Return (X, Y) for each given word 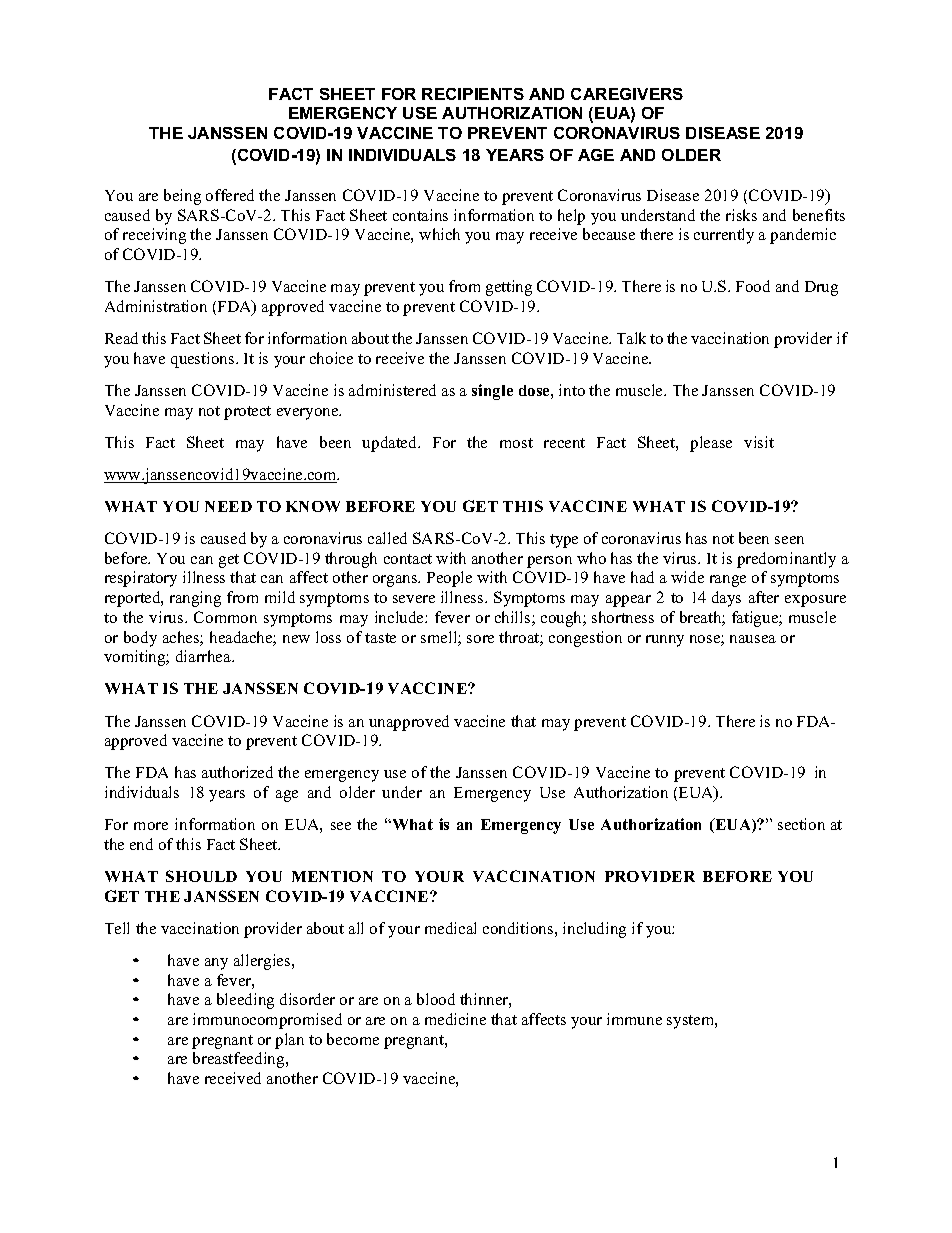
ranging (195, 599)
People (449, 579)
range (728, 581)
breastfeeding (240, 1060)
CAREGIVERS (627, 94)
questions (204, 360)
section (801, 824)
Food (753, 286)
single (492, 392)
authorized (237, 772)
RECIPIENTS (473, 94)
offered (230, 195)
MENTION (332, 876)
